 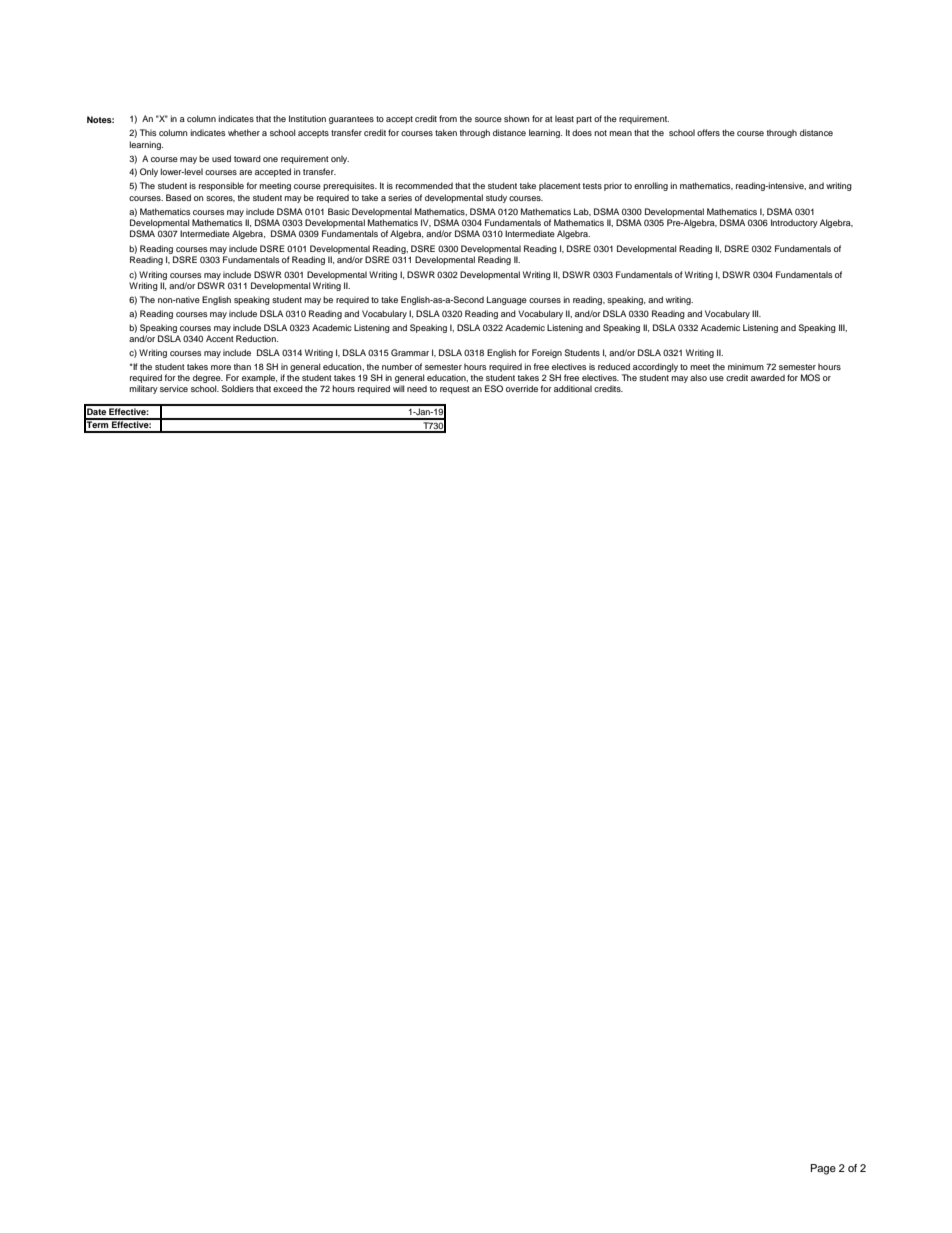 I want to click on Soldiers, so click(x=237, y=388).
